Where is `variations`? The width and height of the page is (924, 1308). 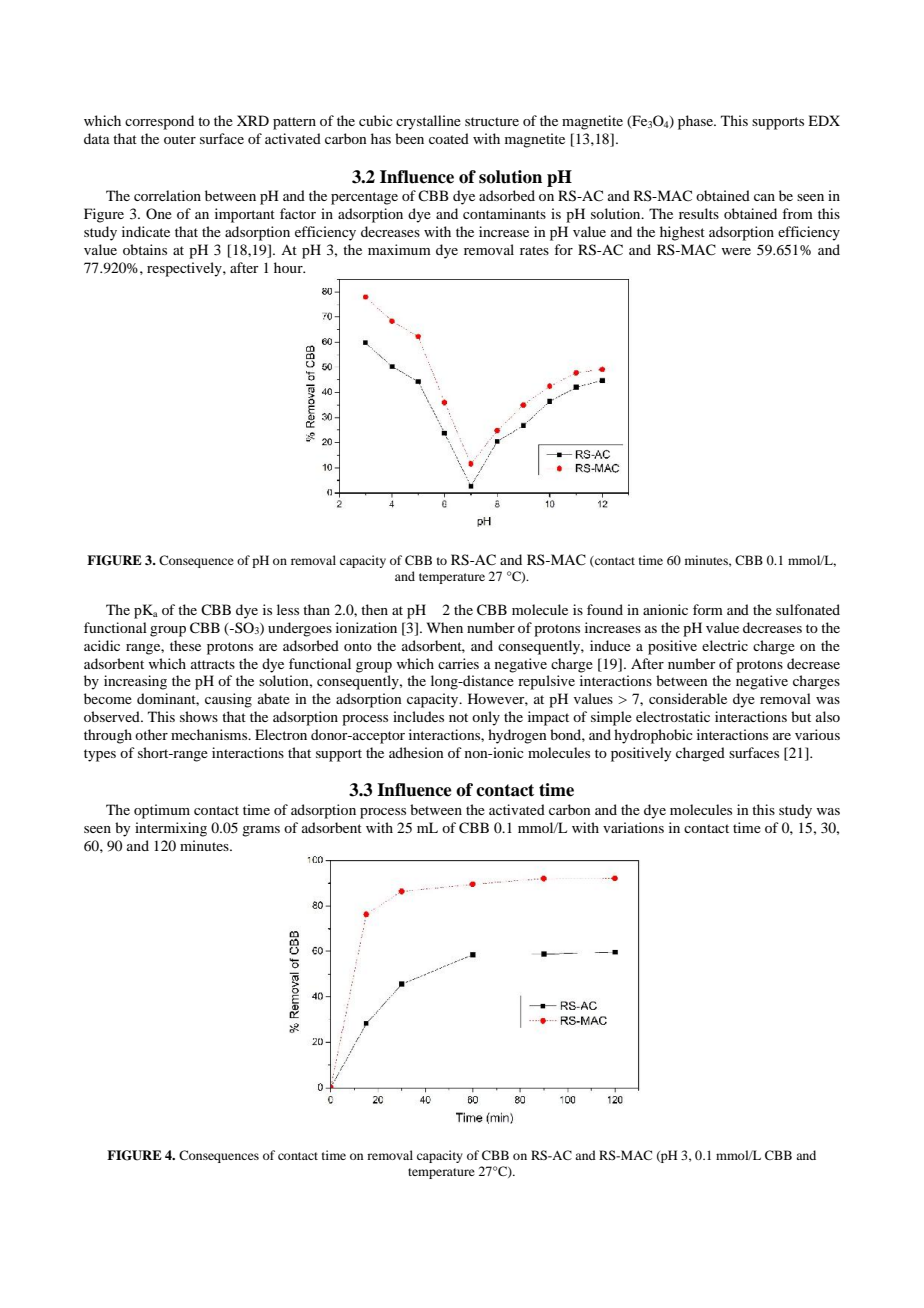 variations is located at coordinates (633, 827).
